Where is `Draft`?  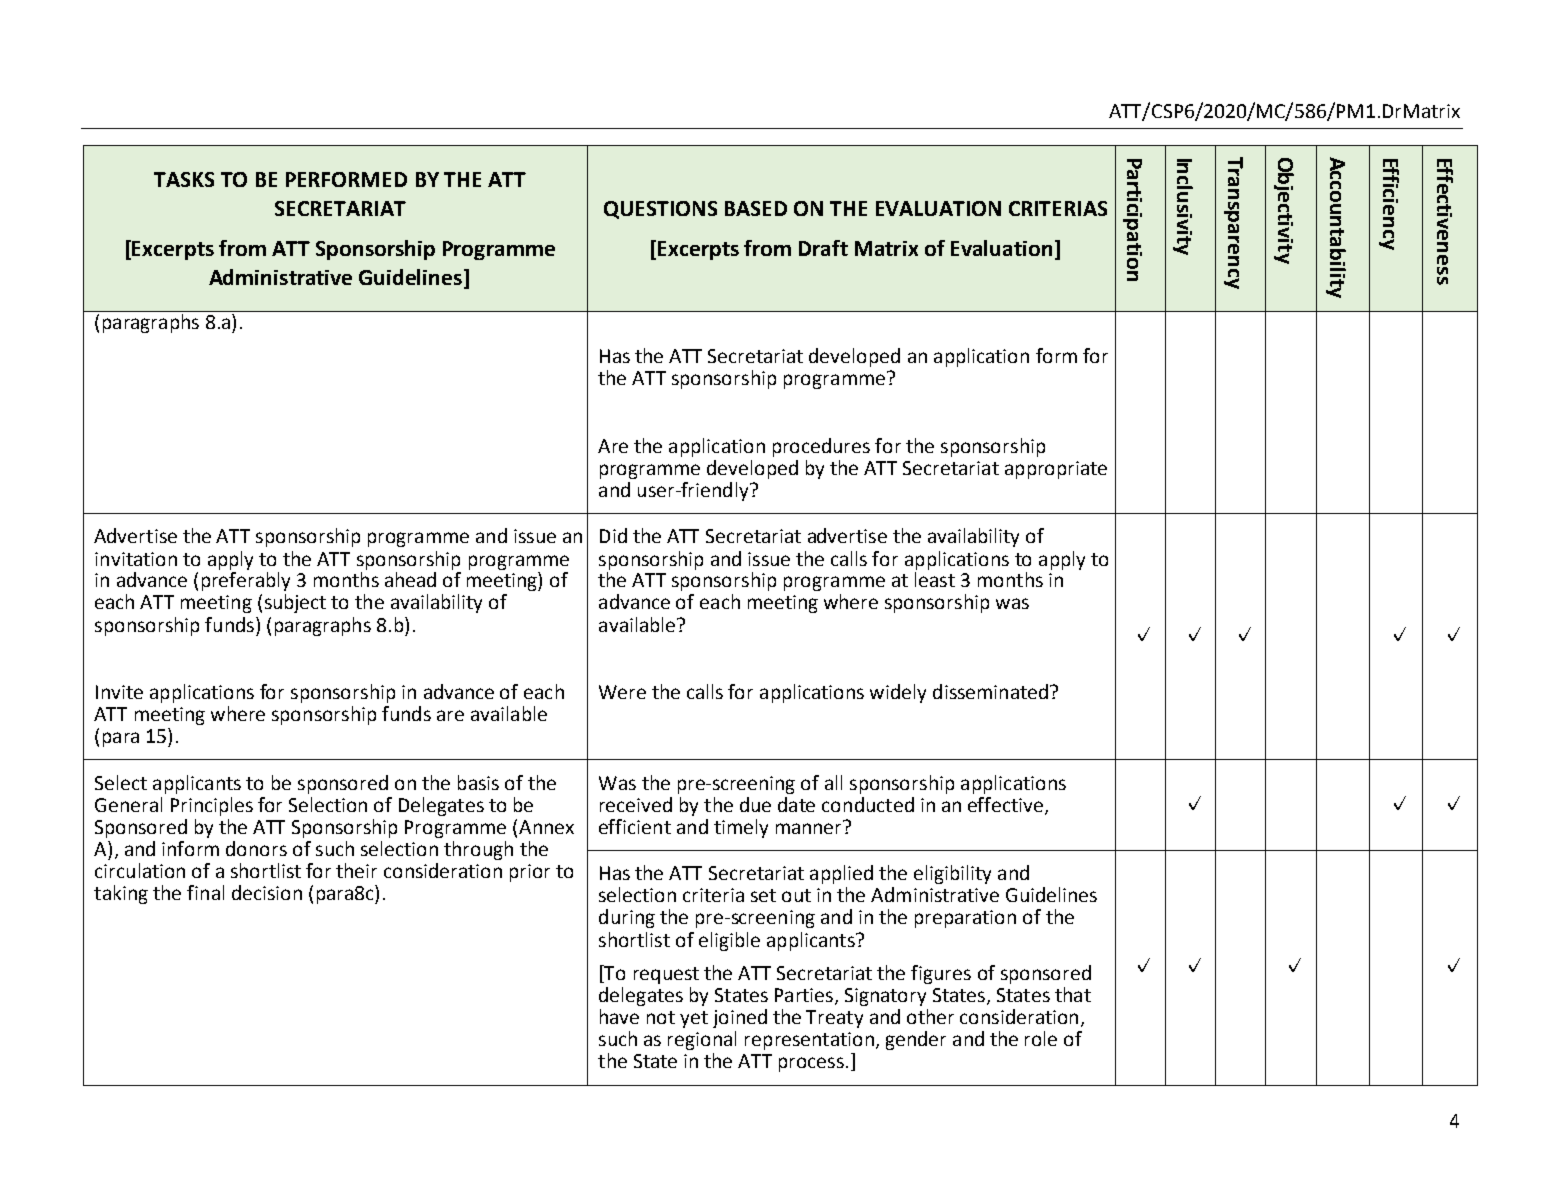 Draft is located at coordinates (823, 248).
